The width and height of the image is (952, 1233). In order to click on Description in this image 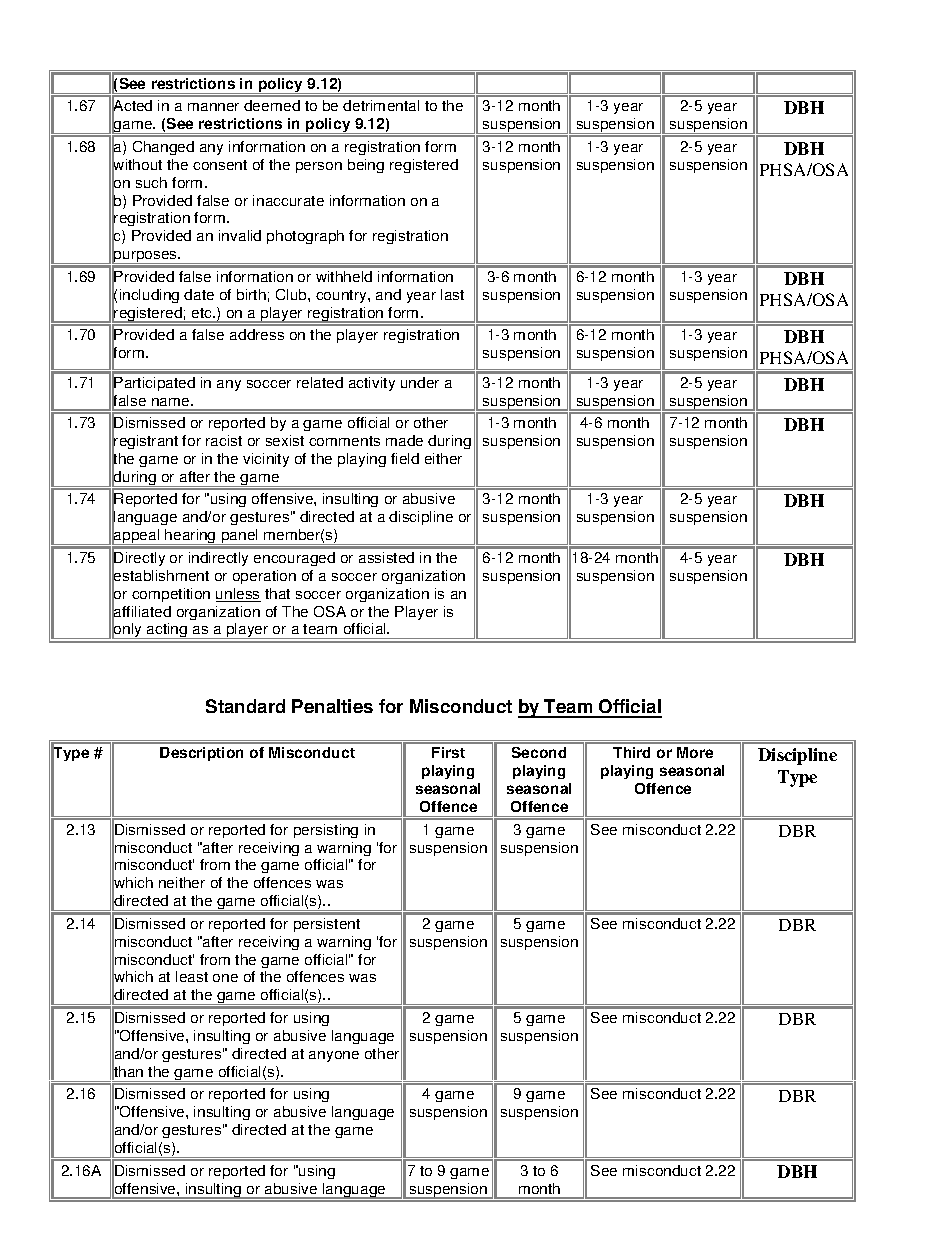, I will do `click(201, 754)`.
